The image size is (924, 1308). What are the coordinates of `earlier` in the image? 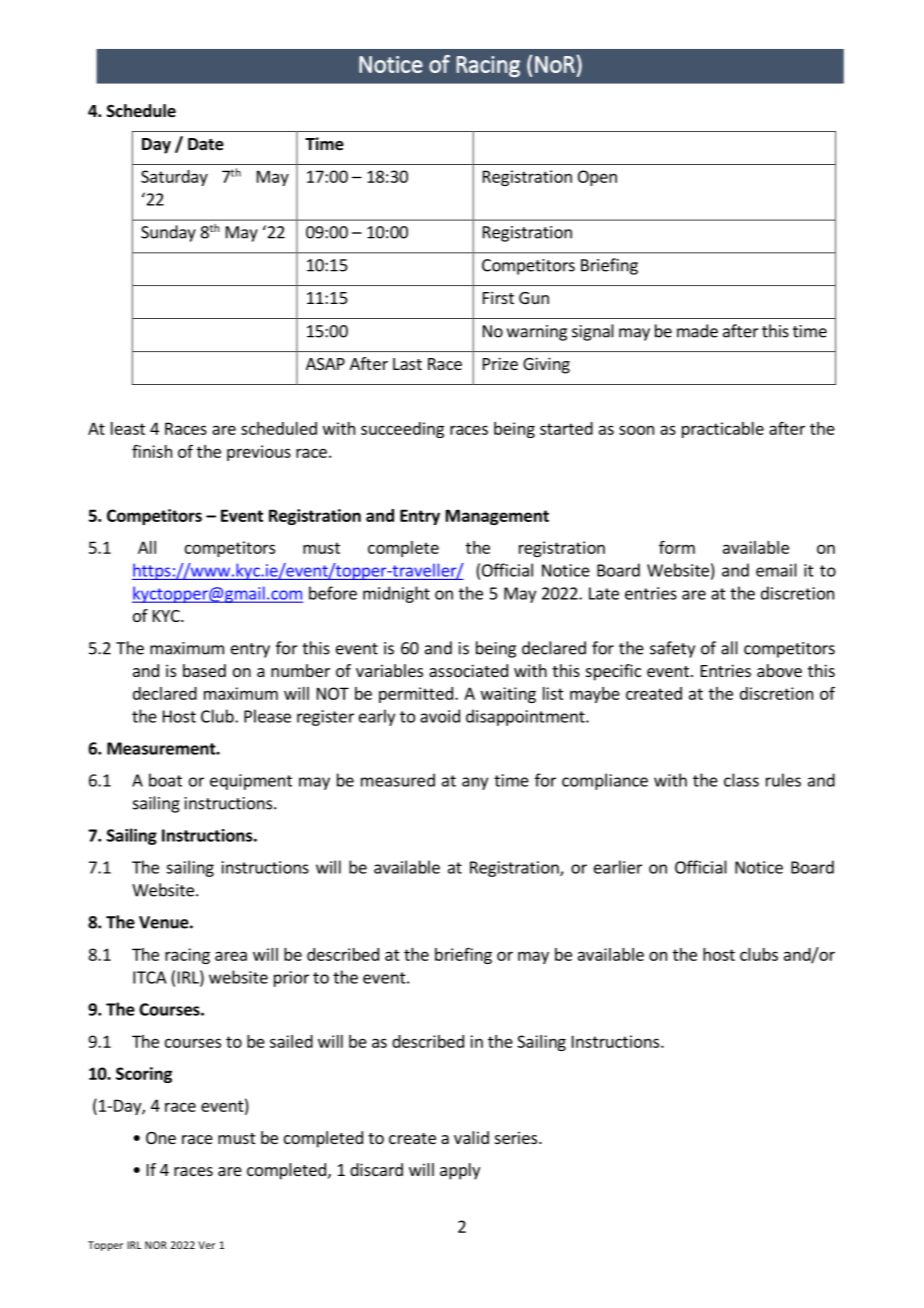 It's located at (618, 867).
